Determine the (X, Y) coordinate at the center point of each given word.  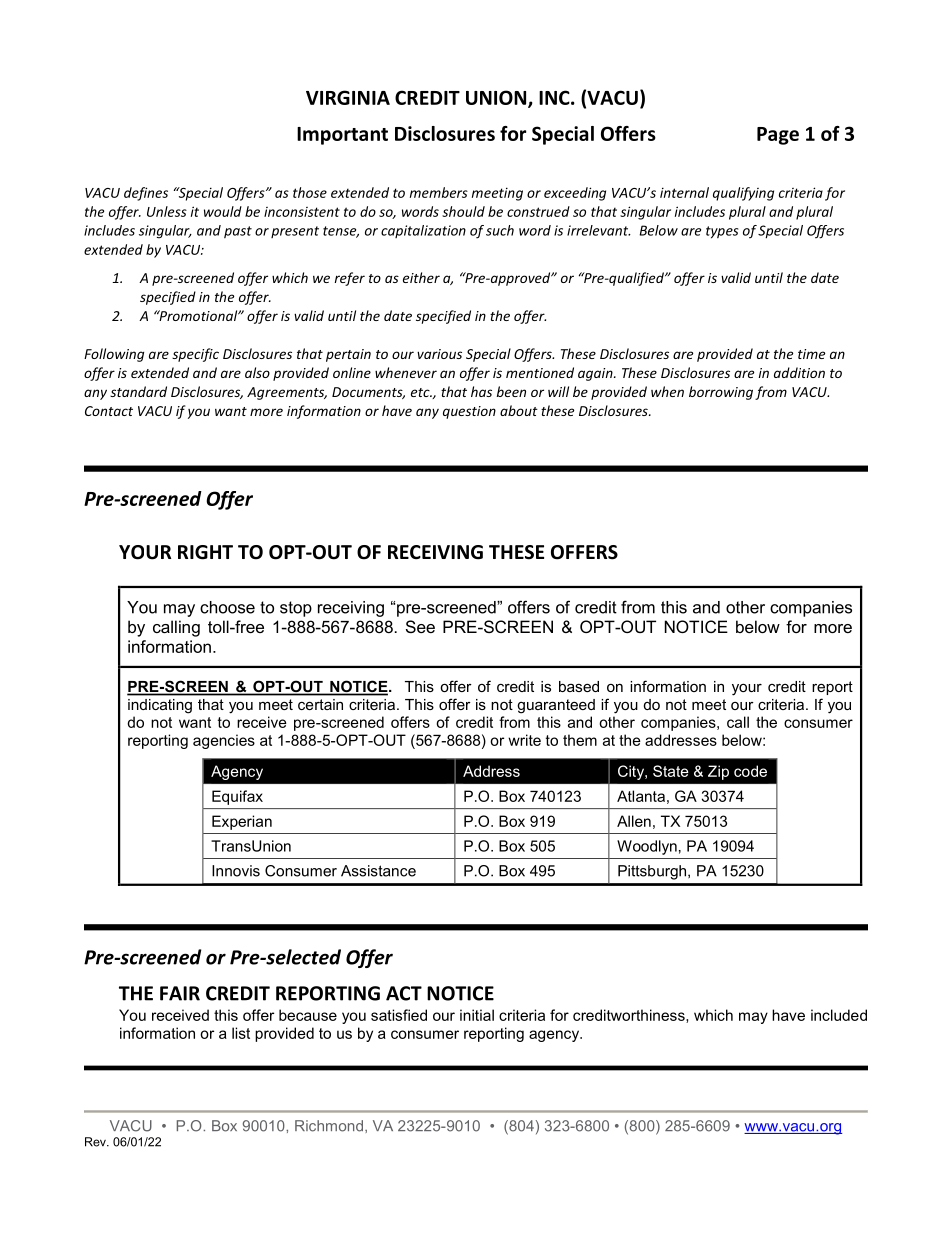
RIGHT (205, 552)
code (750, 771)
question (469, 412)
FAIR (180, 993)
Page (778, 136)
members (439, 192)
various (439, 354)
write (524, 740)
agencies (224, 741)
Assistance (378, 871)
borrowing (721, 393)
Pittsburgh (653, 872)
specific (195, 355)
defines (146, 194)
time (811, 354)
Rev (96, 1142)
